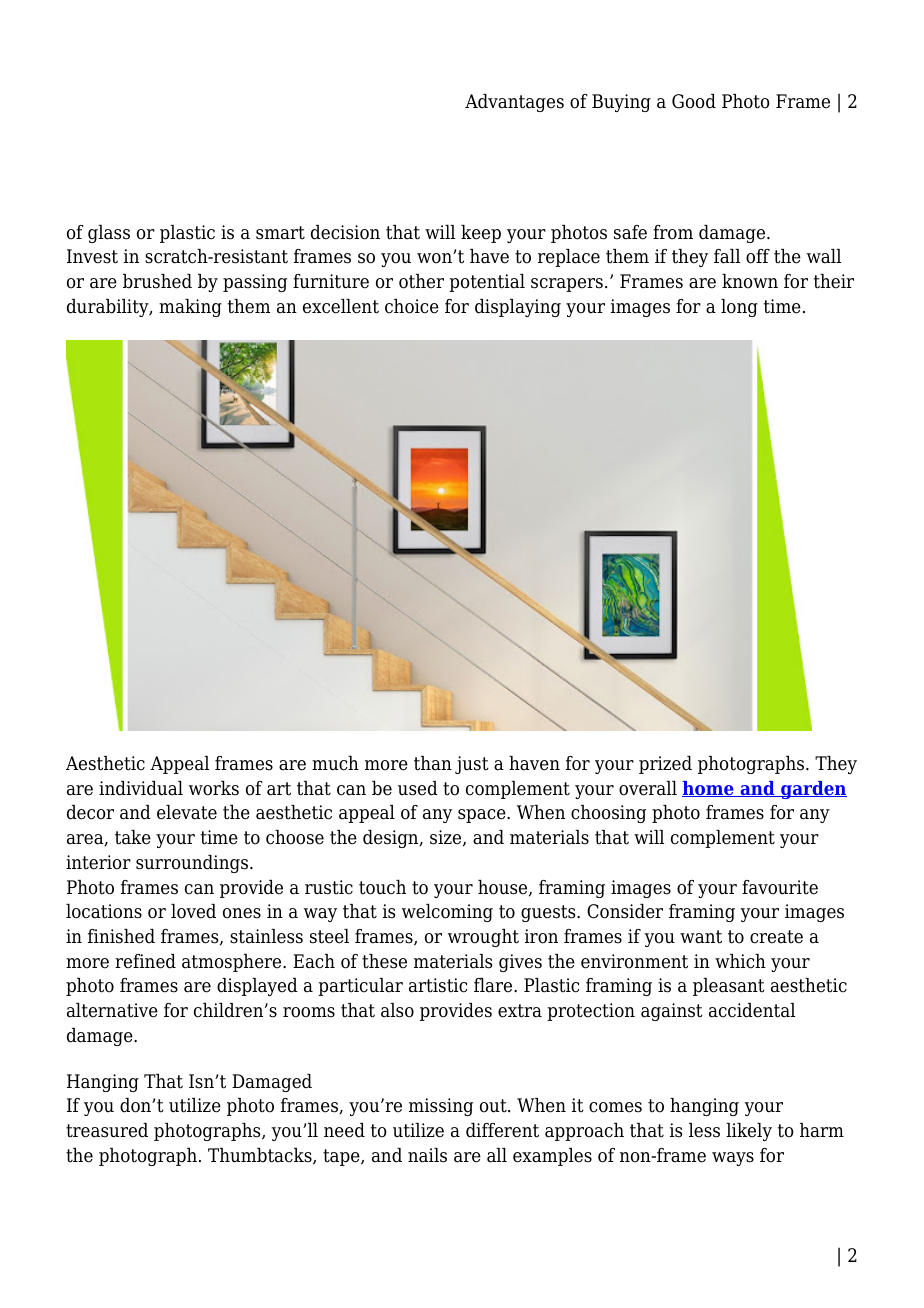  I want to click on than, so click(433, 763).
